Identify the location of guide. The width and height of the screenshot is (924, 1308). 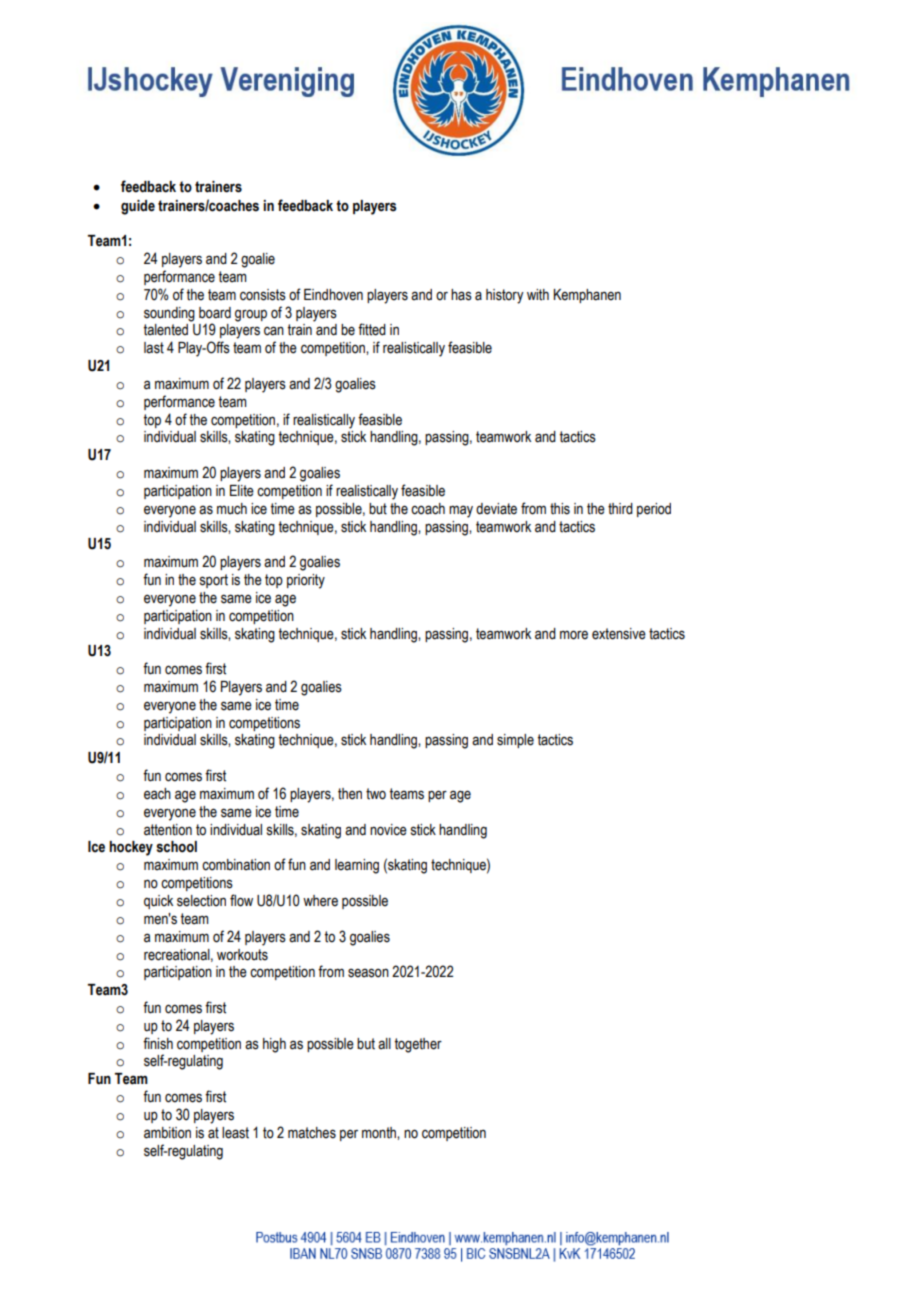
(138, 207).
